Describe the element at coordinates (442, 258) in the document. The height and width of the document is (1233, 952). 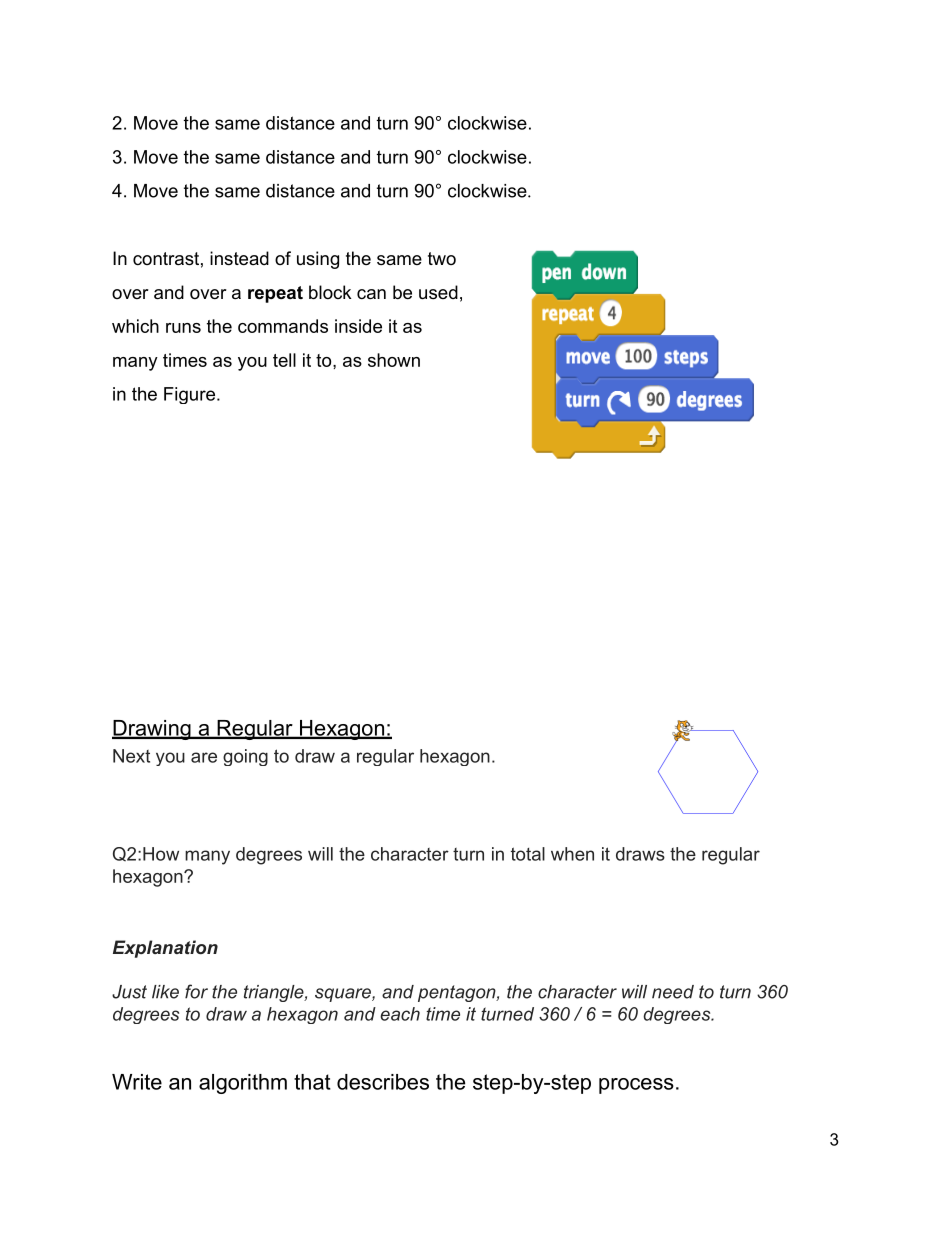
I see `two` at that location.
